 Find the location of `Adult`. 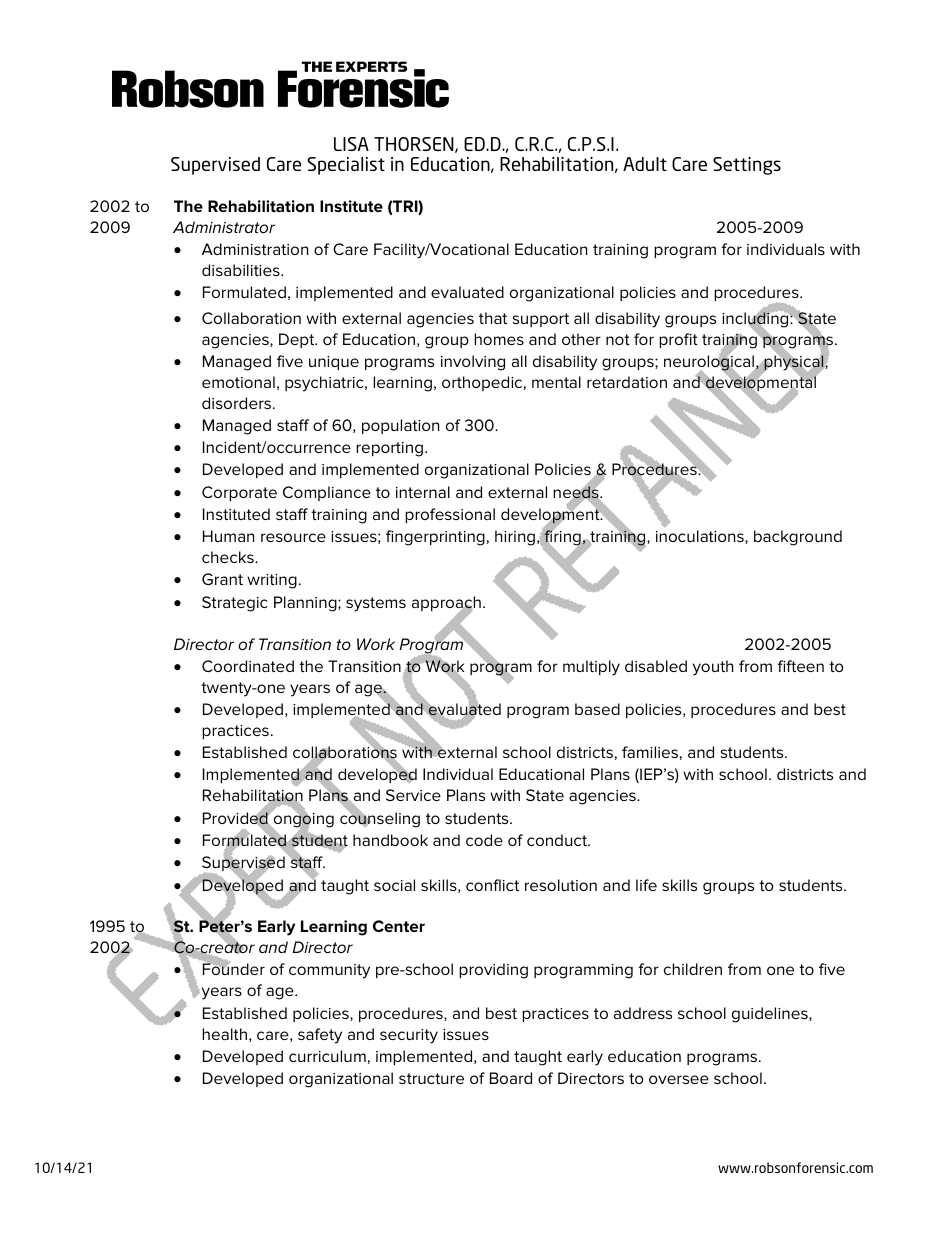

Adult is located at coordinates (645, 164).
